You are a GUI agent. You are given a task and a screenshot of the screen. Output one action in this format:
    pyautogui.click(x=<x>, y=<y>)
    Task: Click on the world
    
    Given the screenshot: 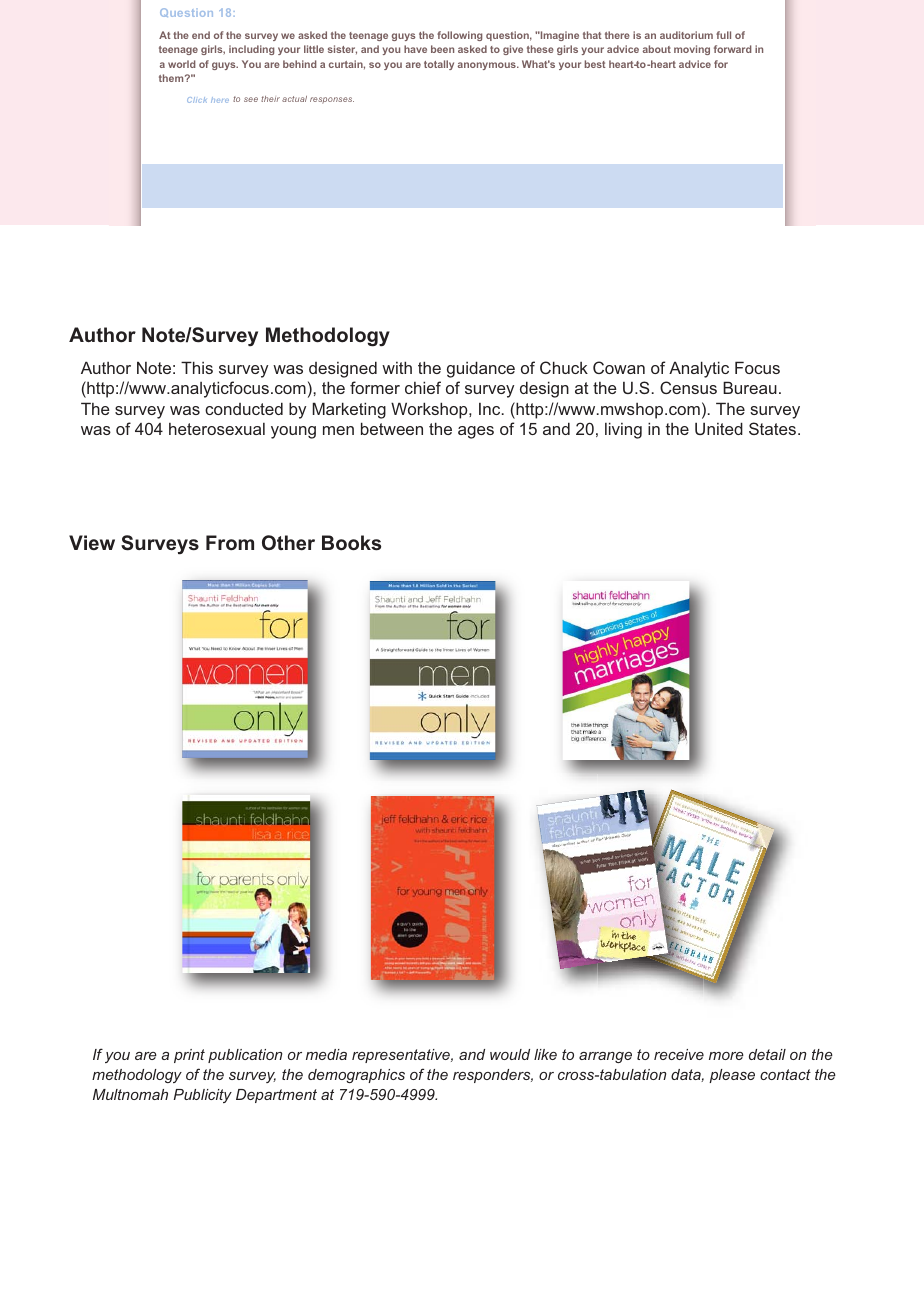 What is the action you would take?
    pyautogui.click(x=182, y=64)
